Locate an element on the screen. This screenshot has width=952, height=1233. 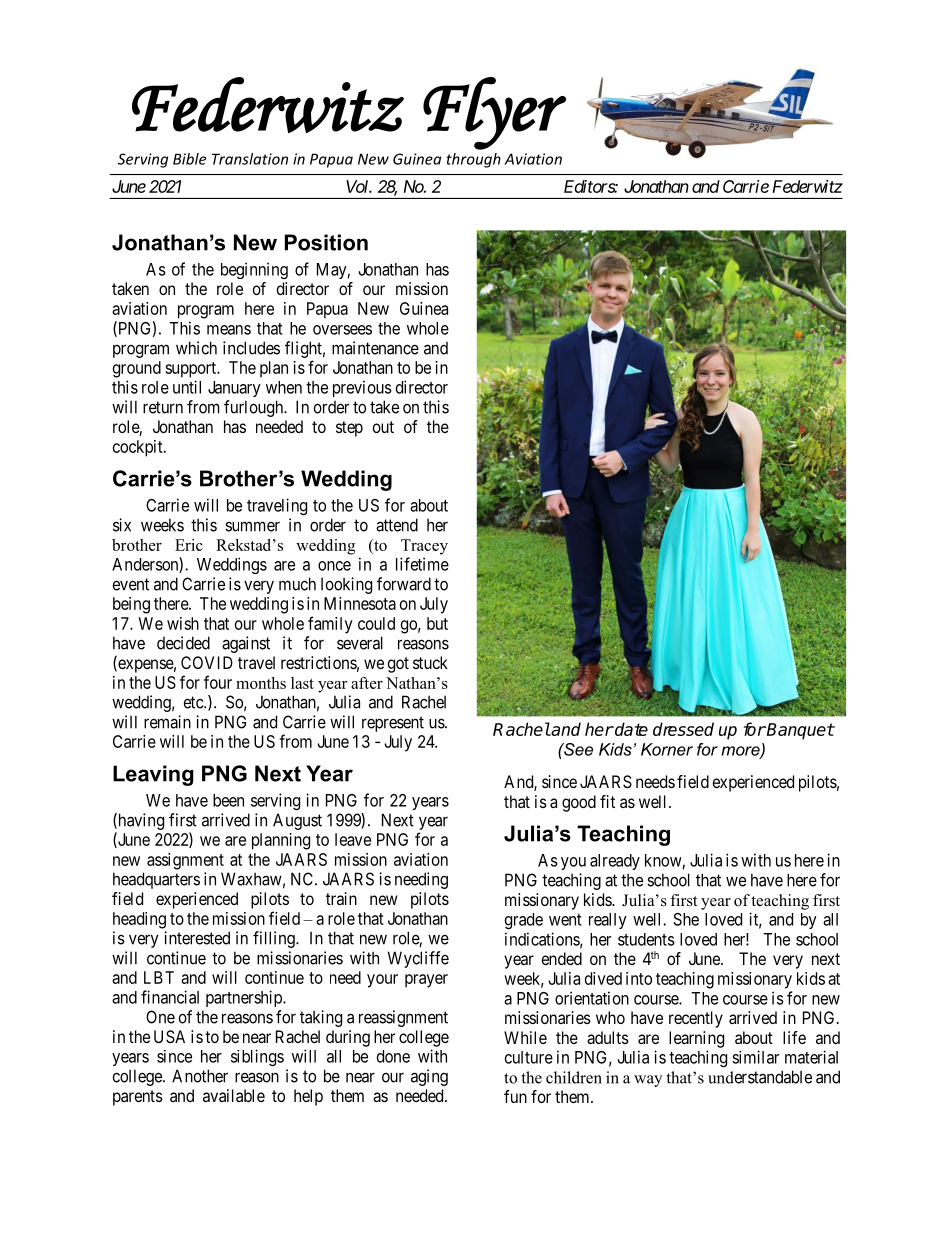
dressed is located at coordinates (683, 729).
